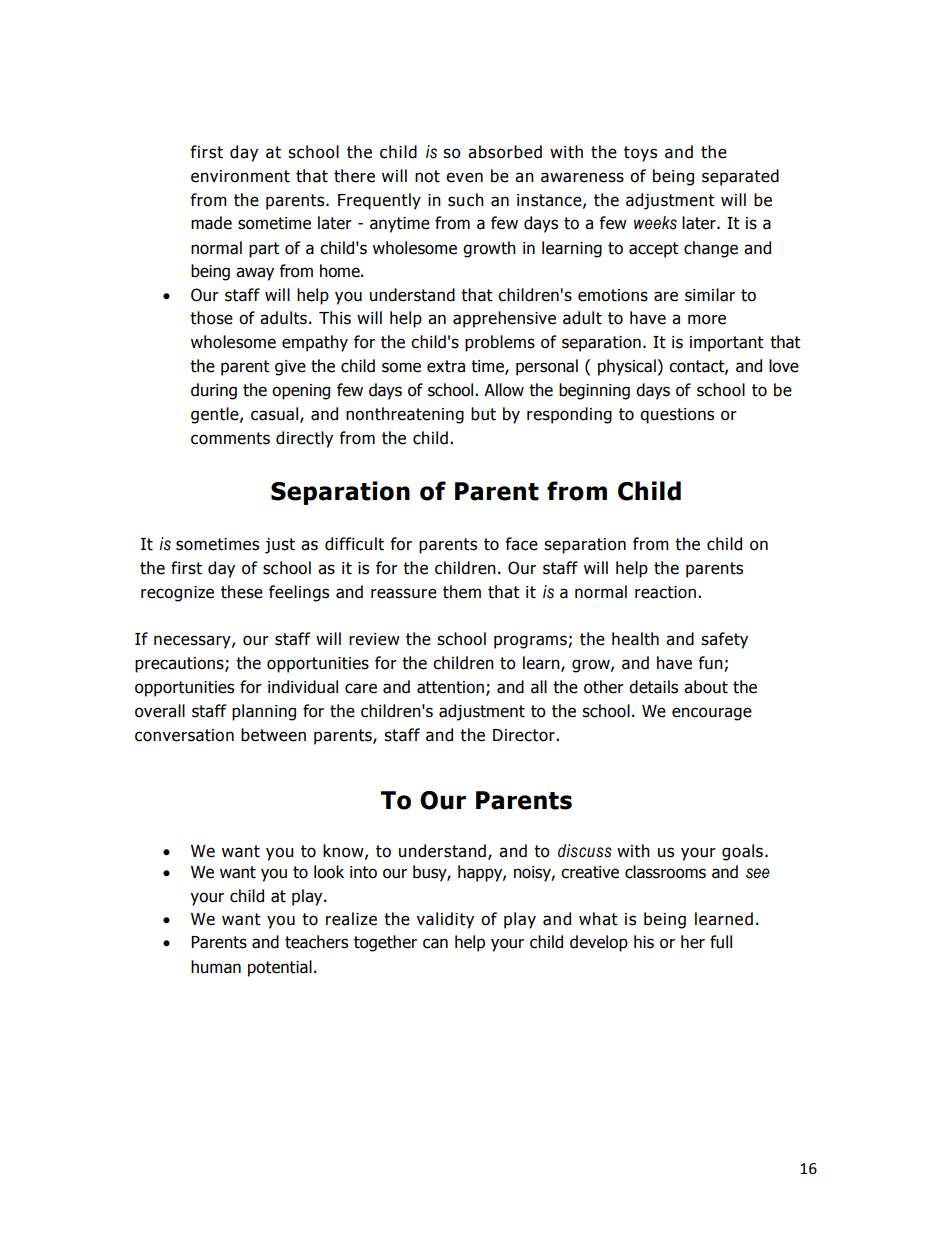  What do you see at coordinates (462, 592) in the document?
I see `them` at bounding box center [462, 592].
